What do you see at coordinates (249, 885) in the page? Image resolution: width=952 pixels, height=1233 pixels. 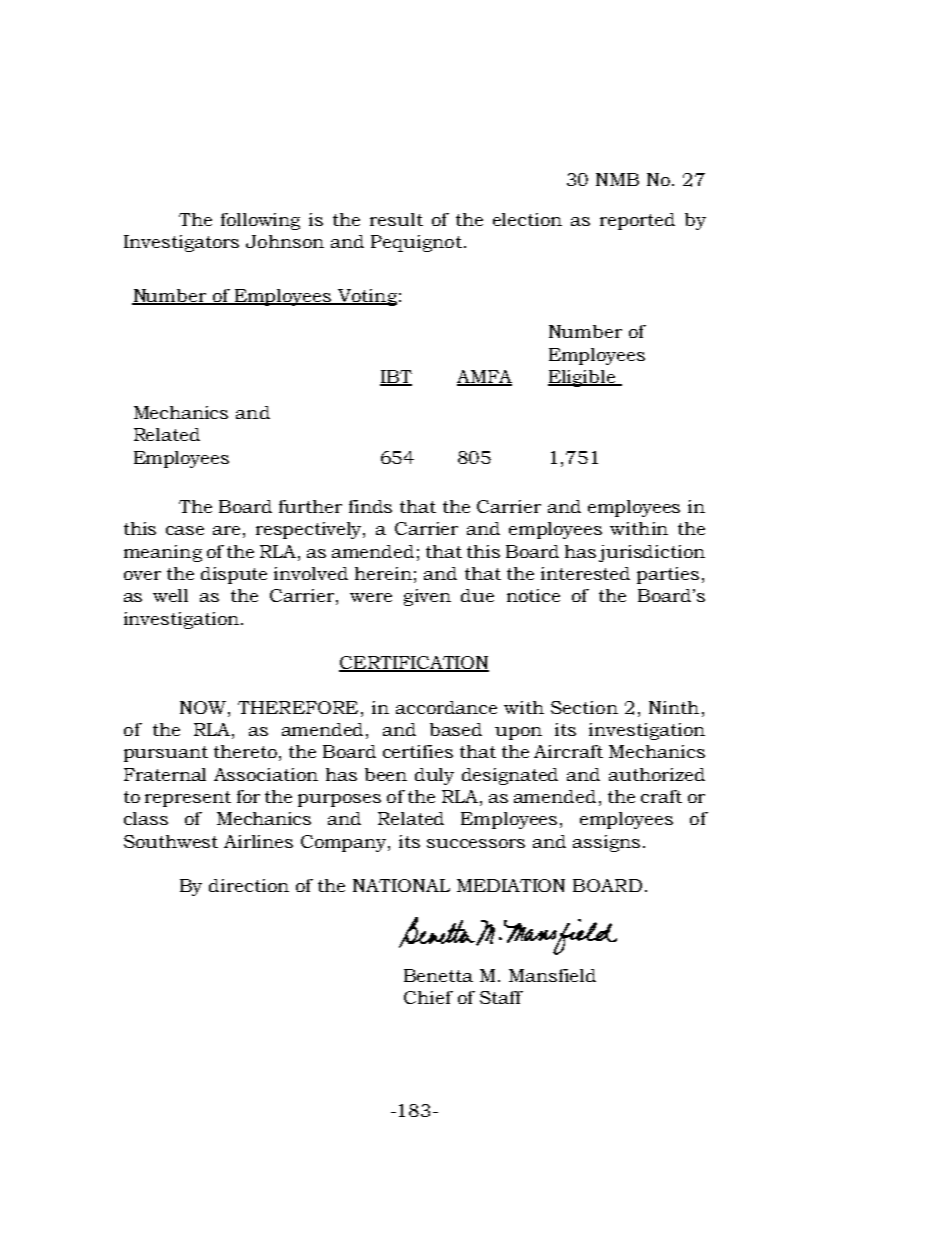 I see `direction` at bounding box center [249, 885].
